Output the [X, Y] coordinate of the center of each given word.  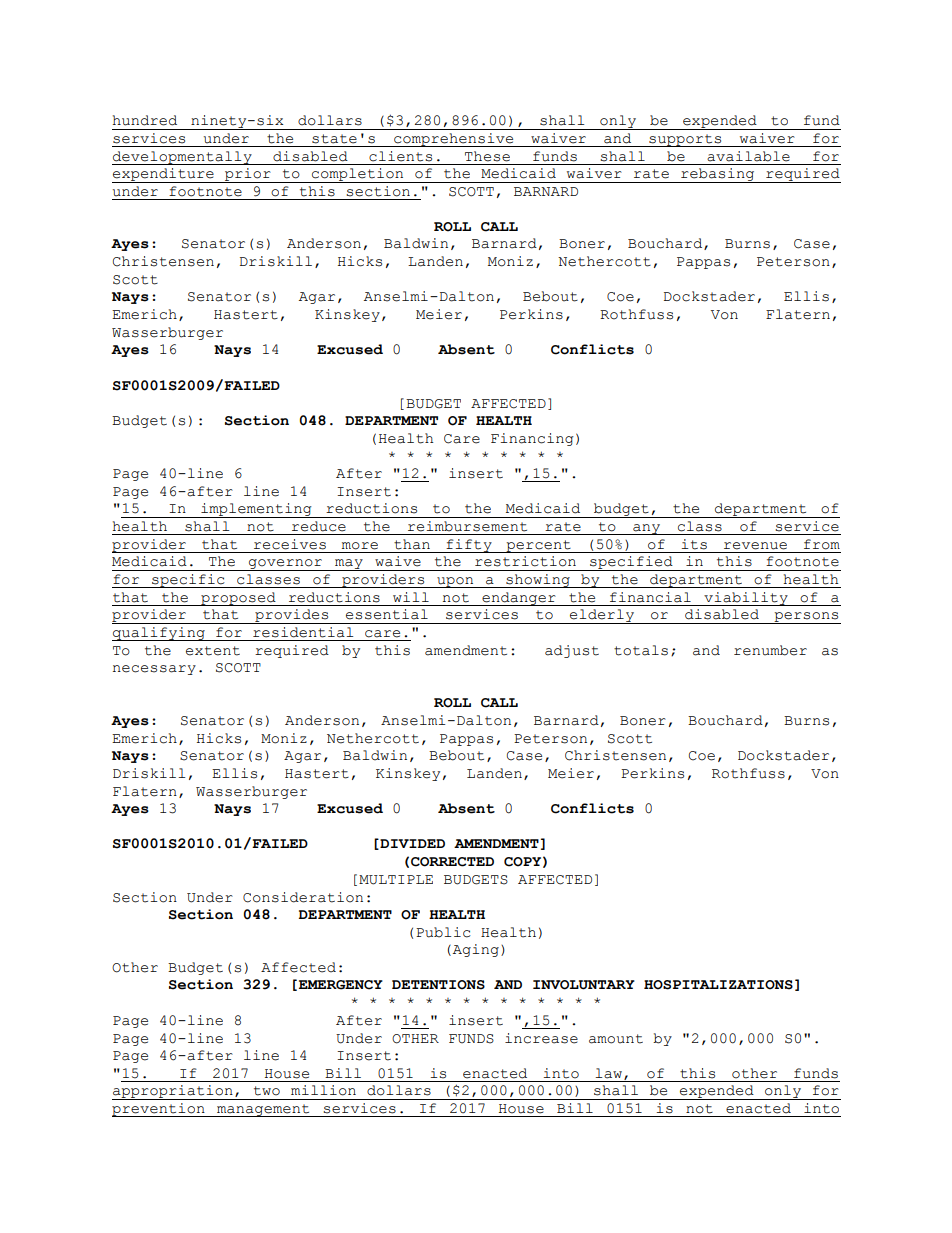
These [487, 156]
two [267, 1091]
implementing [256, 510]
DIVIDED [411, 844]
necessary [154, 670]
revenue [755, 546]
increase [541, 1038]
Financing [532, 439]
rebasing [718, 175]
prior [248, 175]
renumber [770, 650]
